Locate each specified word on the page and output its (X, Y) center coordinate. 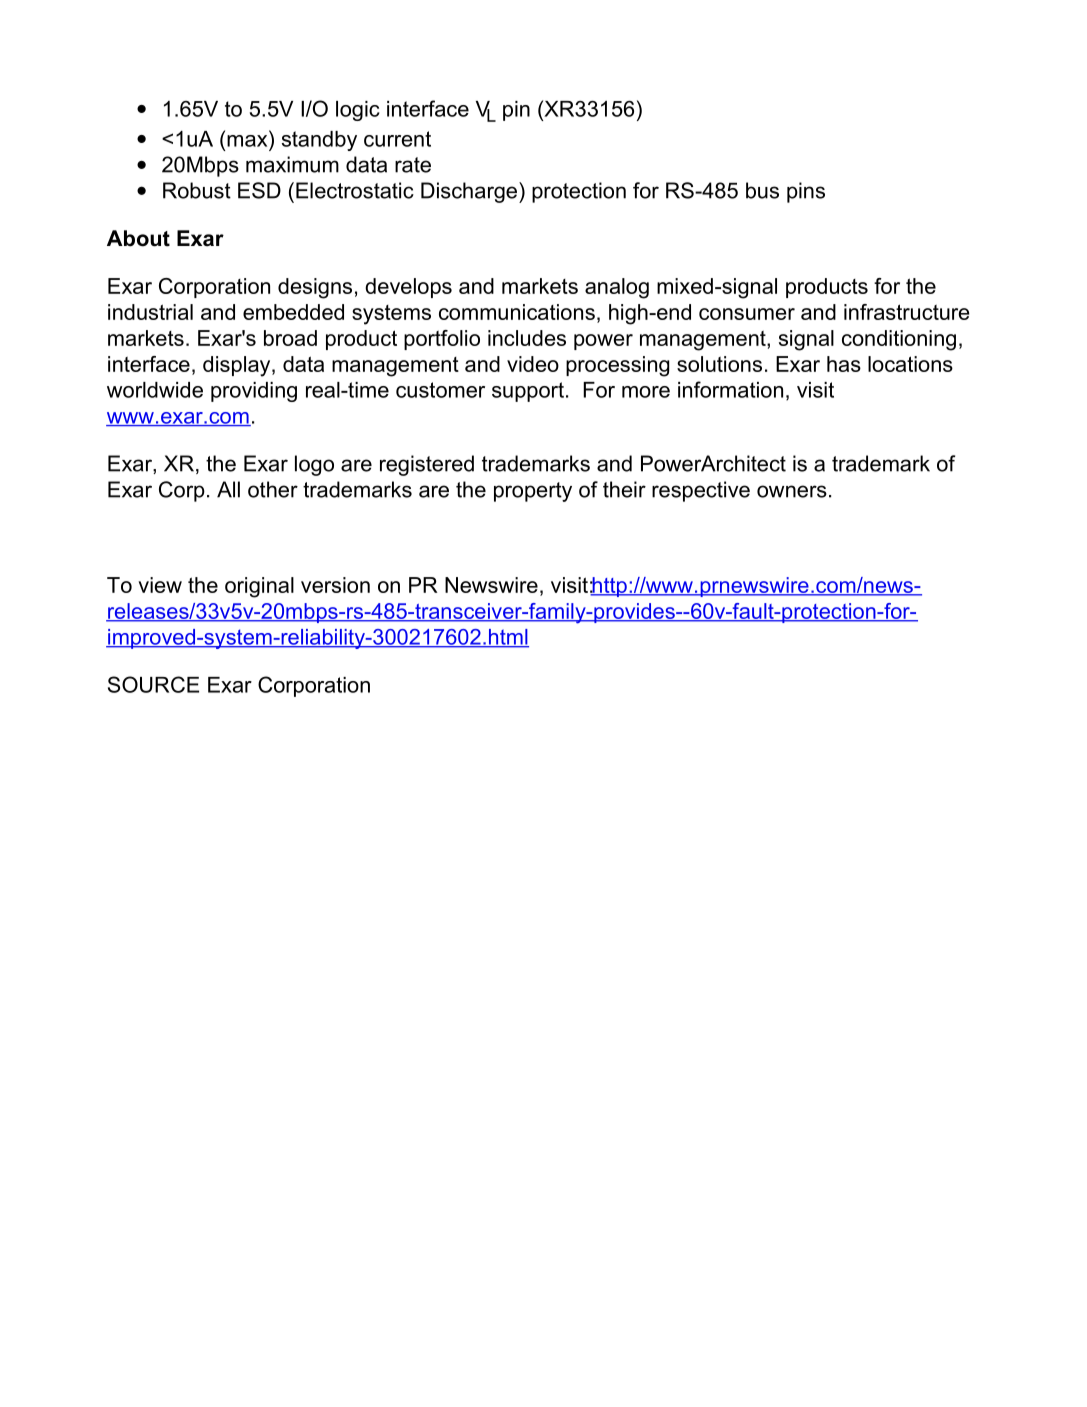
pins (806, 192)
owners (792, 491)
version (335, 585)
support (528, 392)
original (259, 587)
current (397, 139)
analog (617, 288)
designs (315, 288)
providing (254, 392)
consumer (747, 314)
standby (319, 141)
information (730, 389)
